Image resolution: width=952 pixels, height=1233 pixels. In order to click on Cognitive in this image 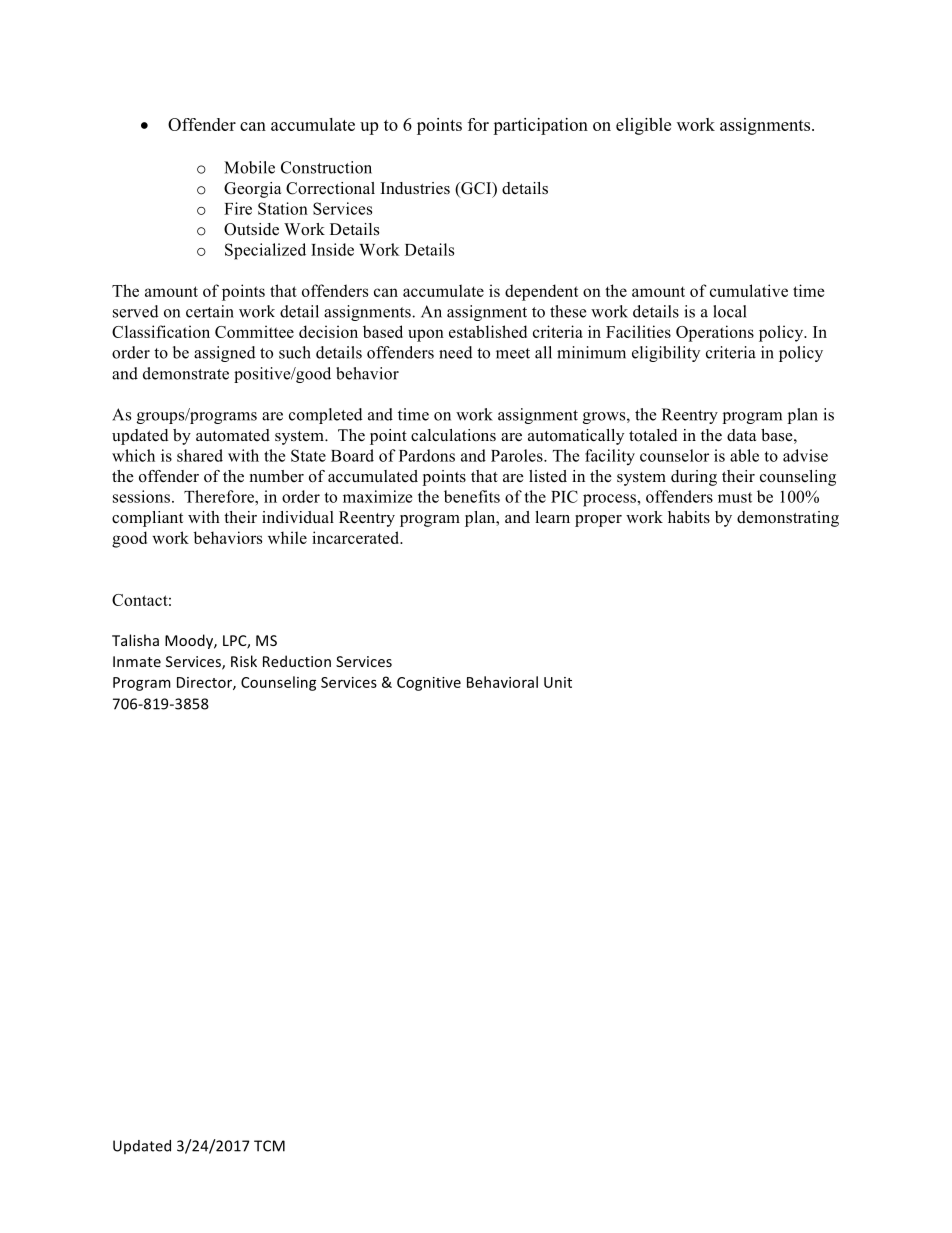, I will do `click(429, 684)`.
